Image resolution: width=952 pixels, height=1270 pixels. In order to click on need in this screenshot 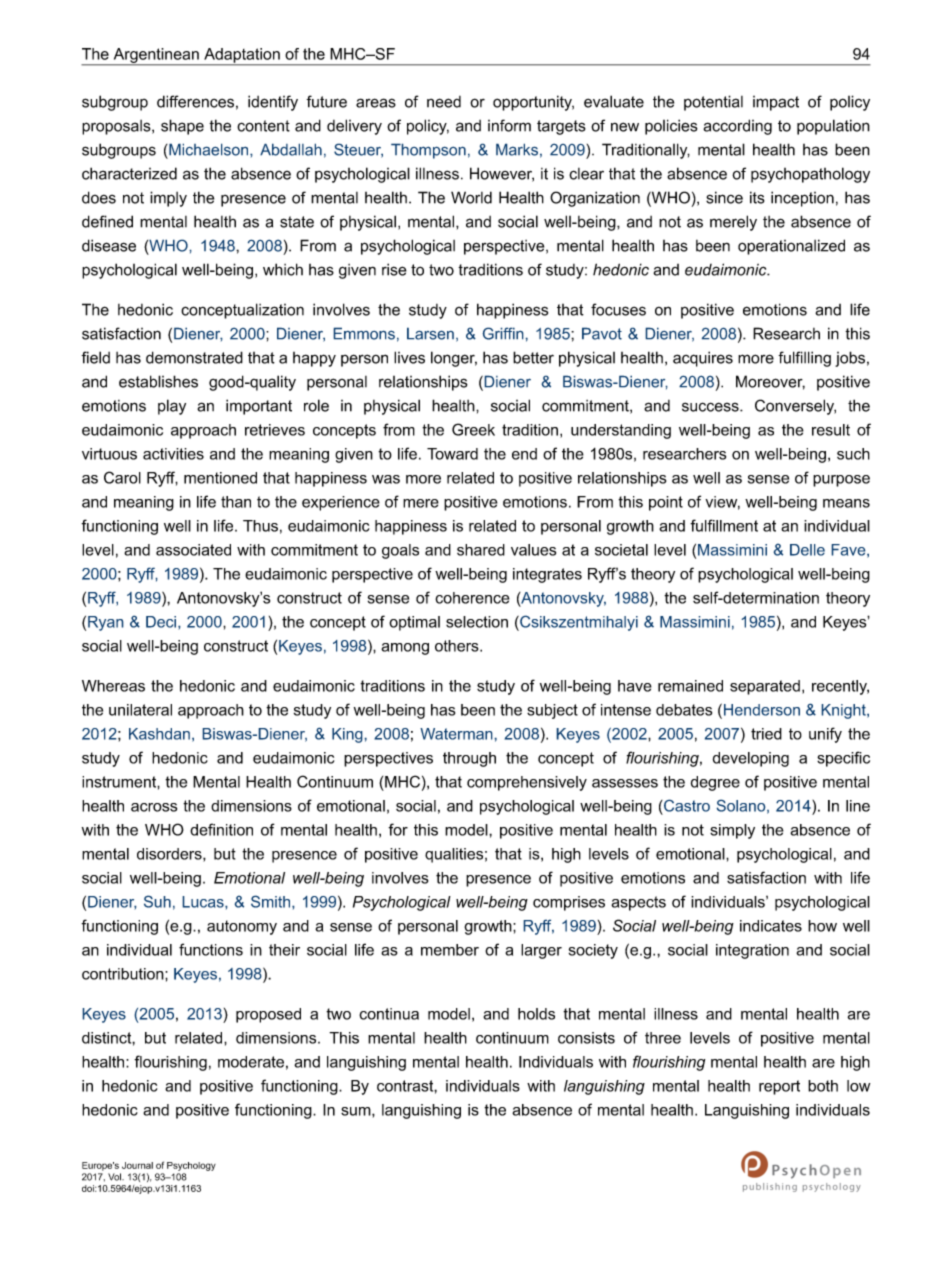, I will do `click(444, 102)`.
